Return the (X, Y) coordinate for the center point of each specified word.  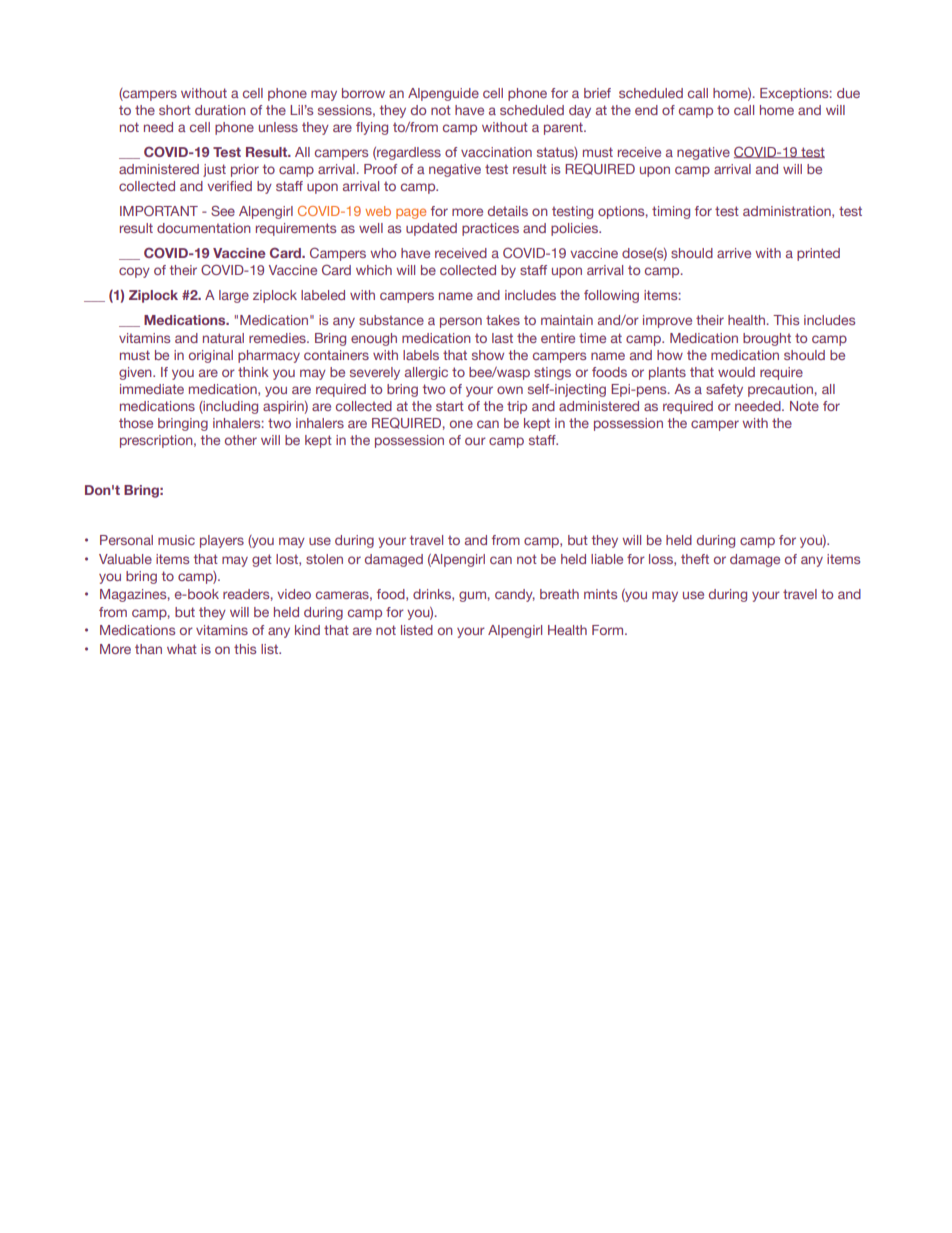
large (234, 296)
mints (600, 594)
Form (609, 630)
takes (503, 320)
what (182, 649)
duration (220, 110)
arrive (734, 253)
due (848, 93)
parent (564, 128)
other (241, 440)
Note (804, 406)
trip (517, 407)
